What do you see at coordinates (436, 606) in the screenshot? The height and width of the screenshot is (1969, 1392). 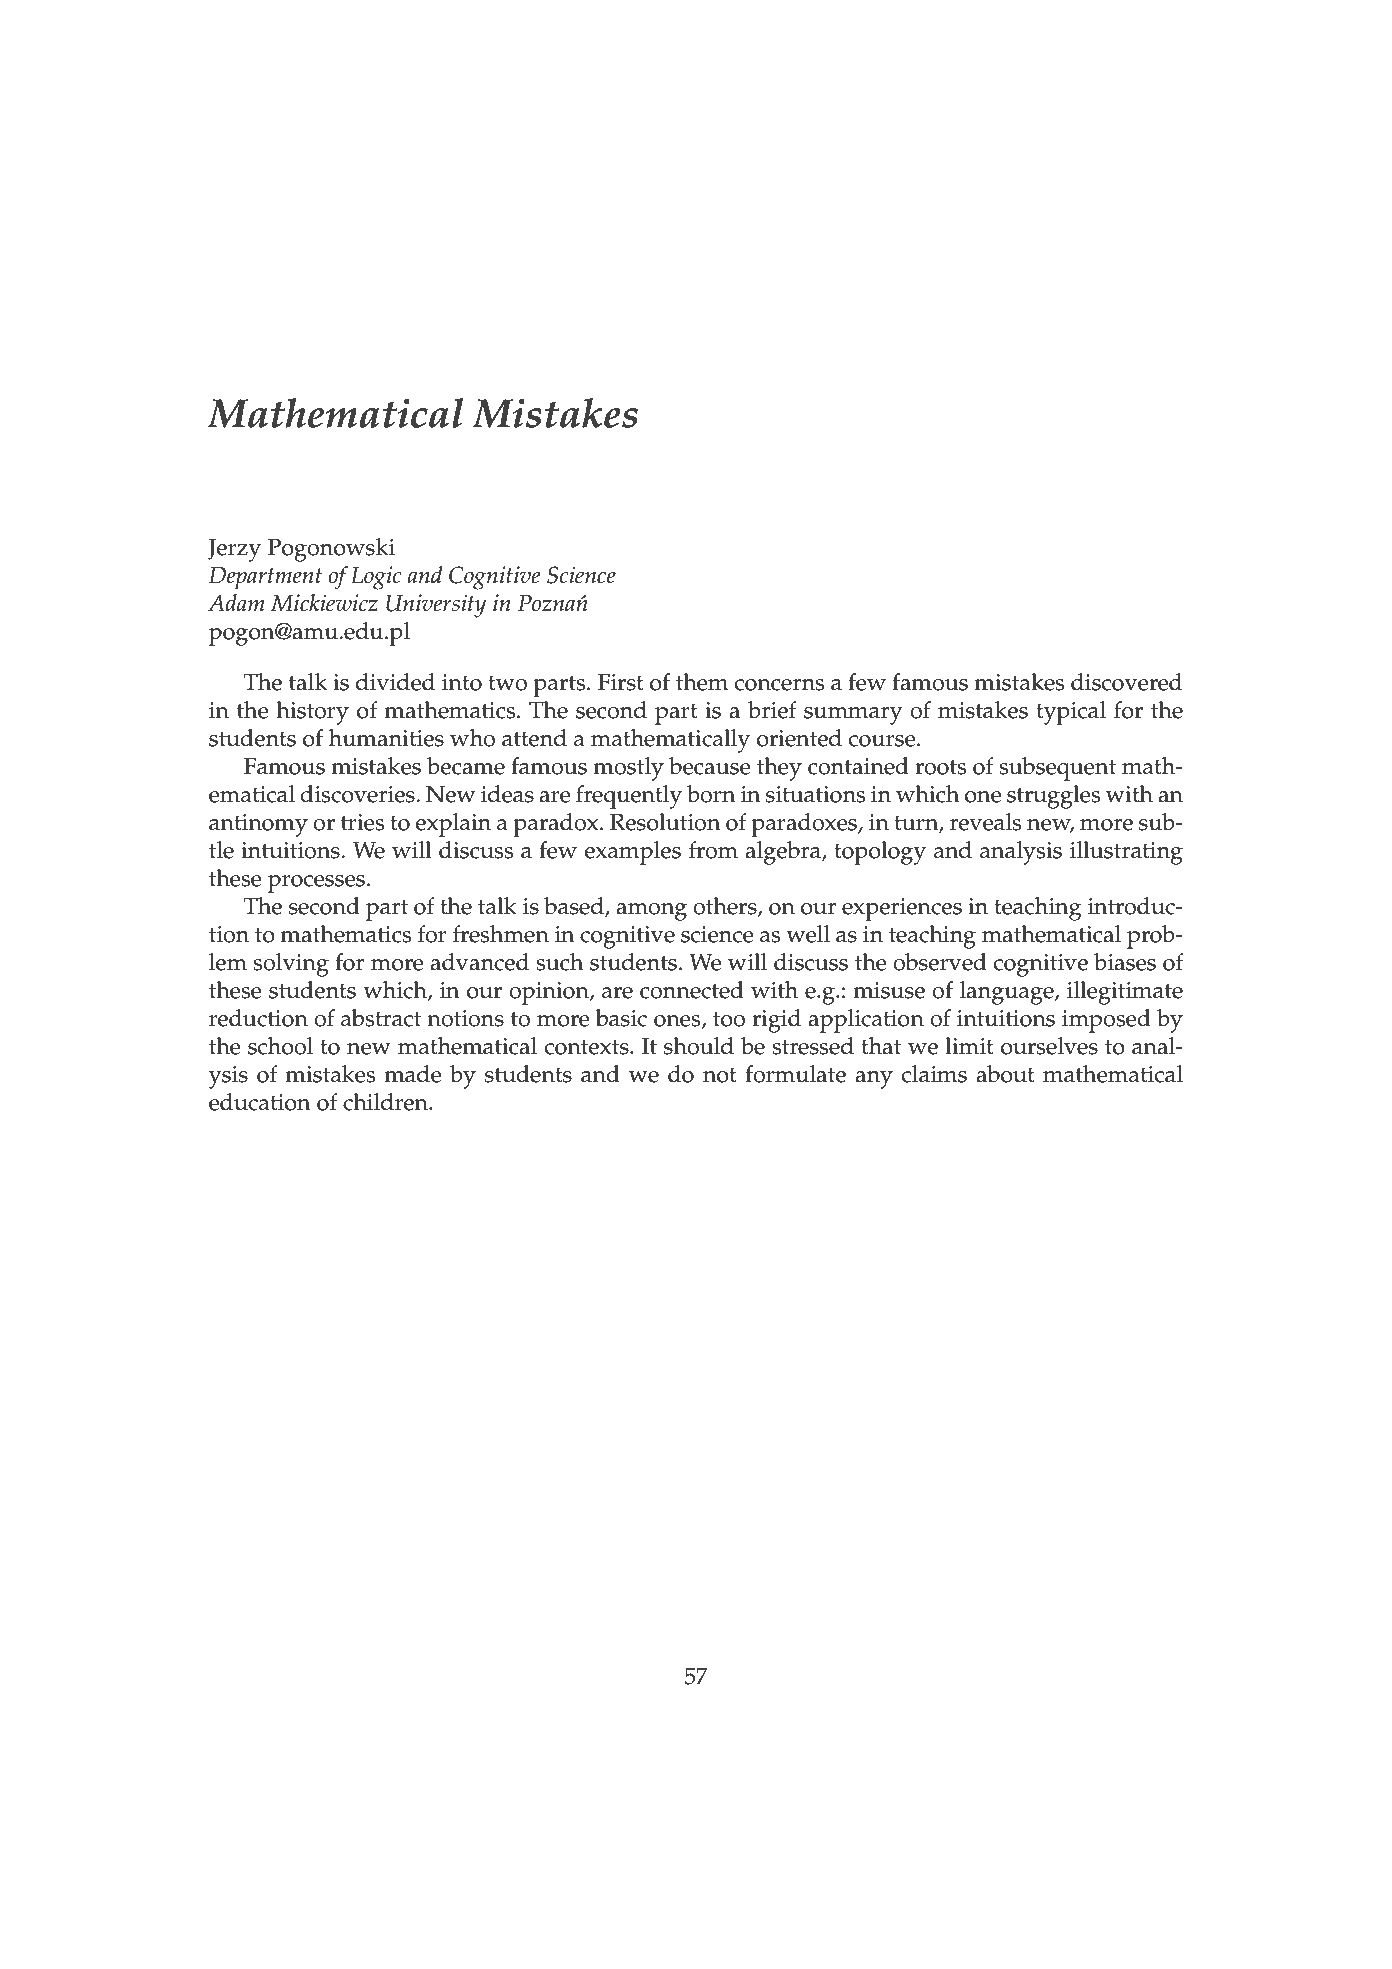 I see `University` at bounding box center [436, 606].
